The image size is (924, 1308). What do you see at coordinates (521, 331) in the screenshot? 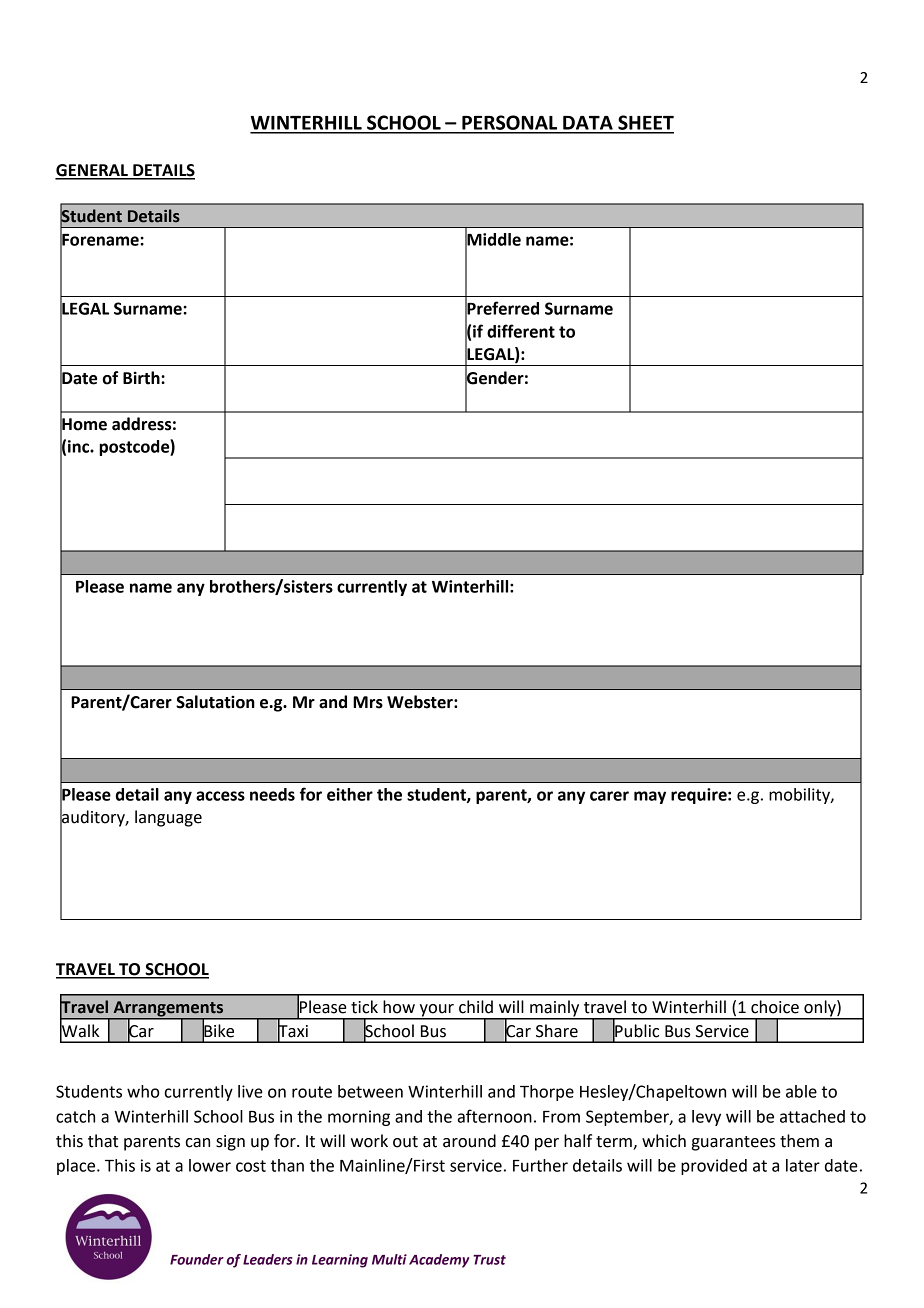
I see `different` at bounding box center [521, 331].
